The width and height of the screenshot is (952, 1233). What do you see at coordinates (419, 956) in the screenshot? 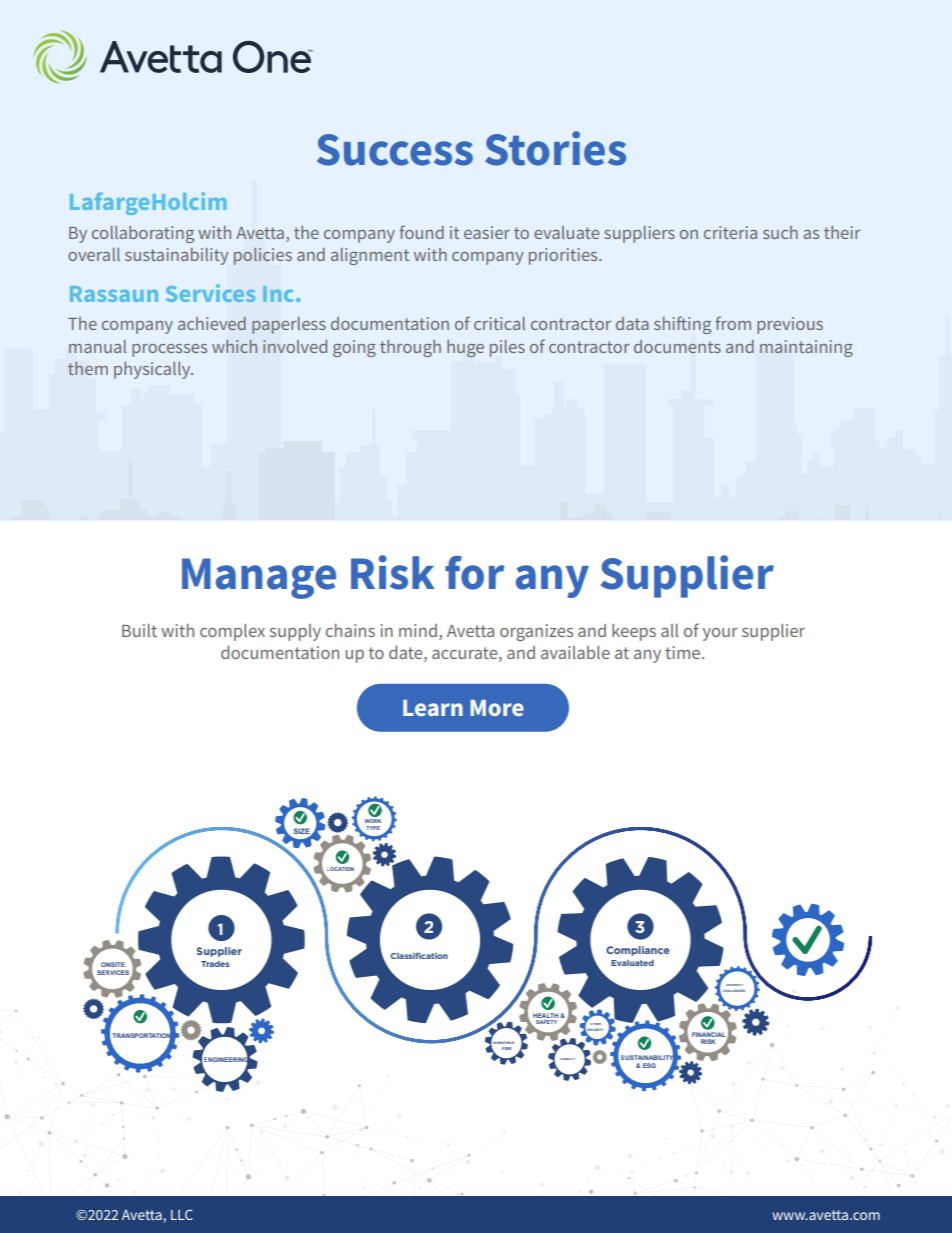
I see `Classification` at bounding box center [419, 956].
